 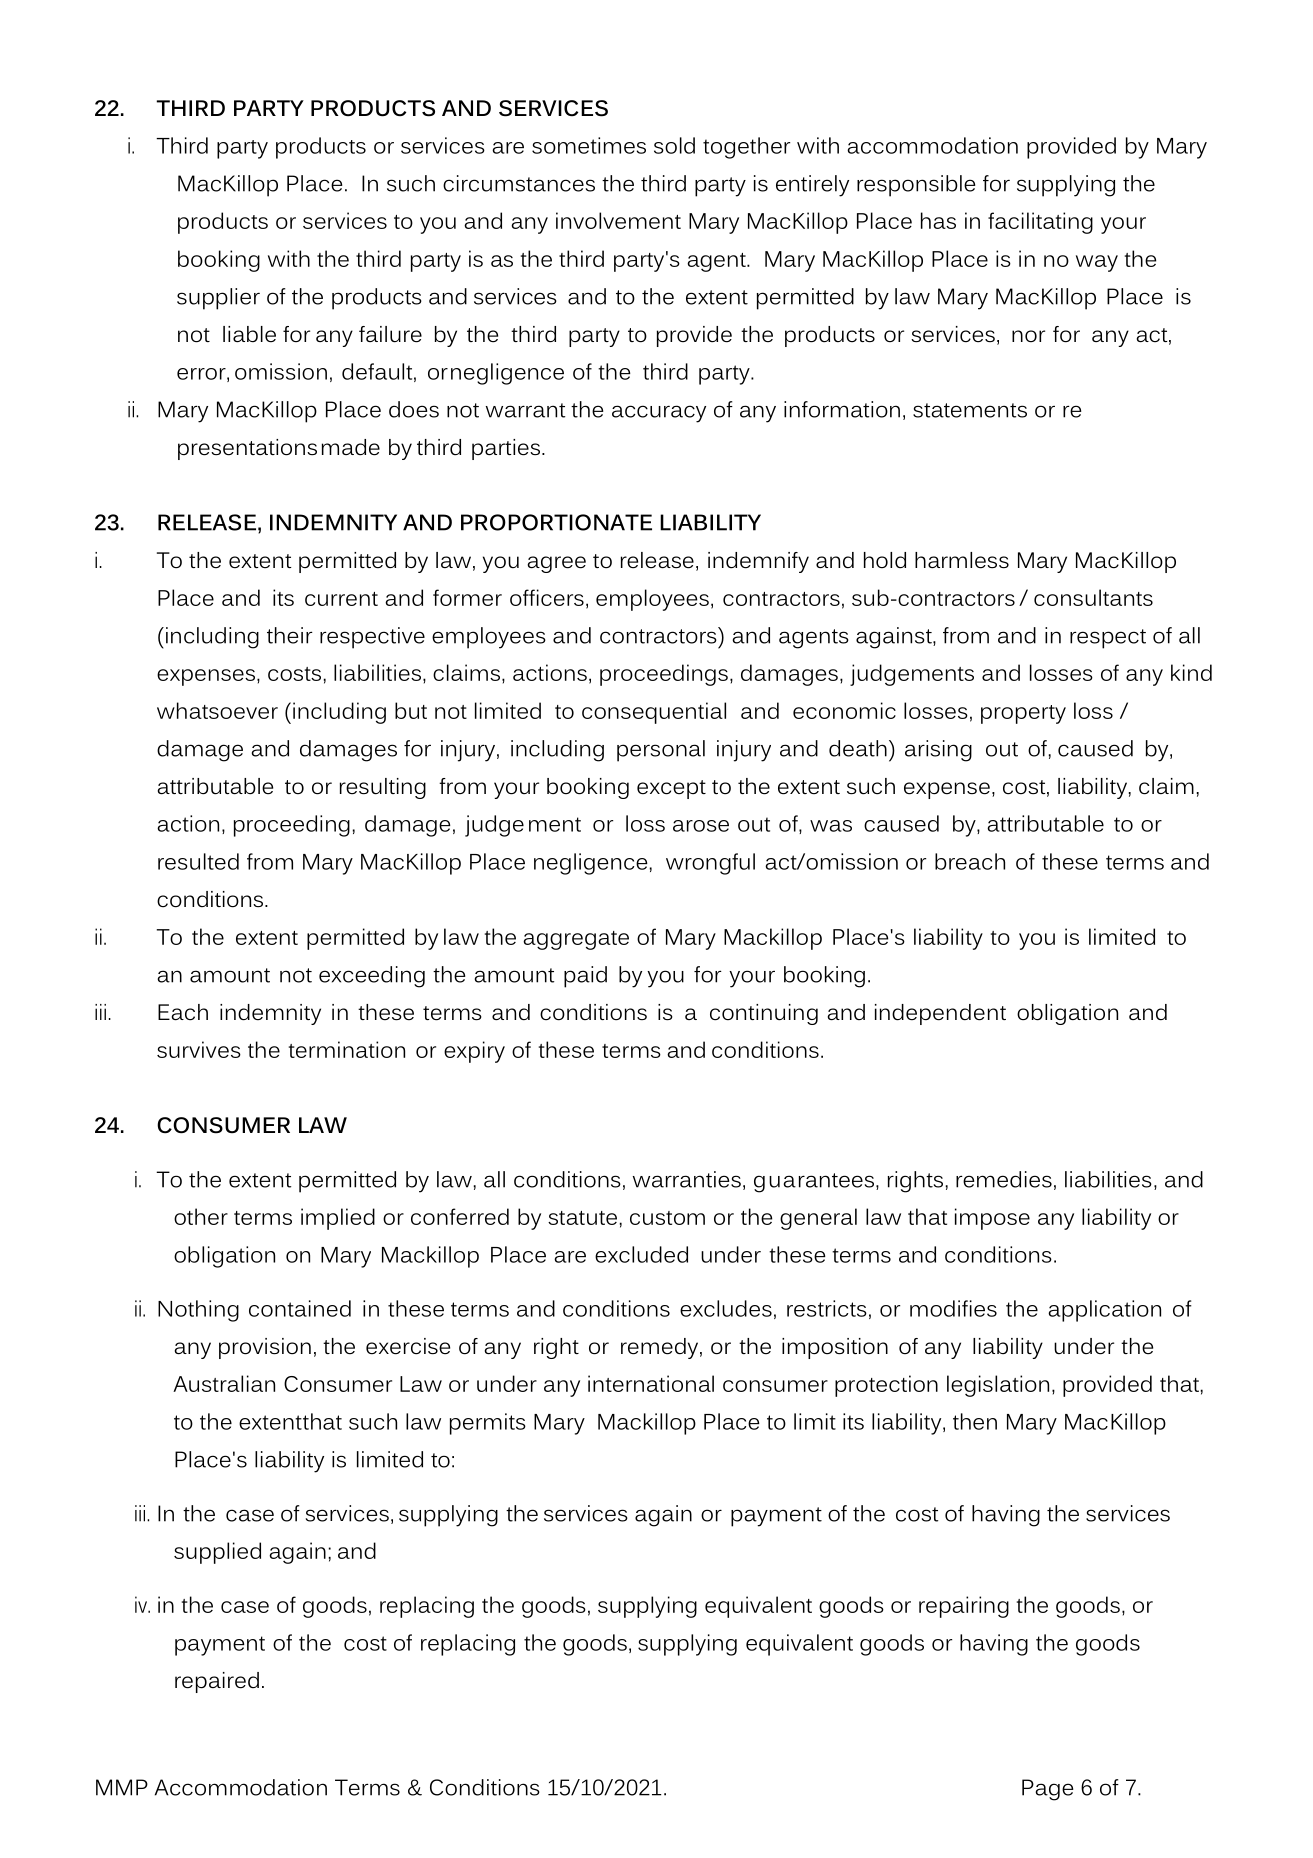 I want to click on Page, so click(x=1048, y=1790).
